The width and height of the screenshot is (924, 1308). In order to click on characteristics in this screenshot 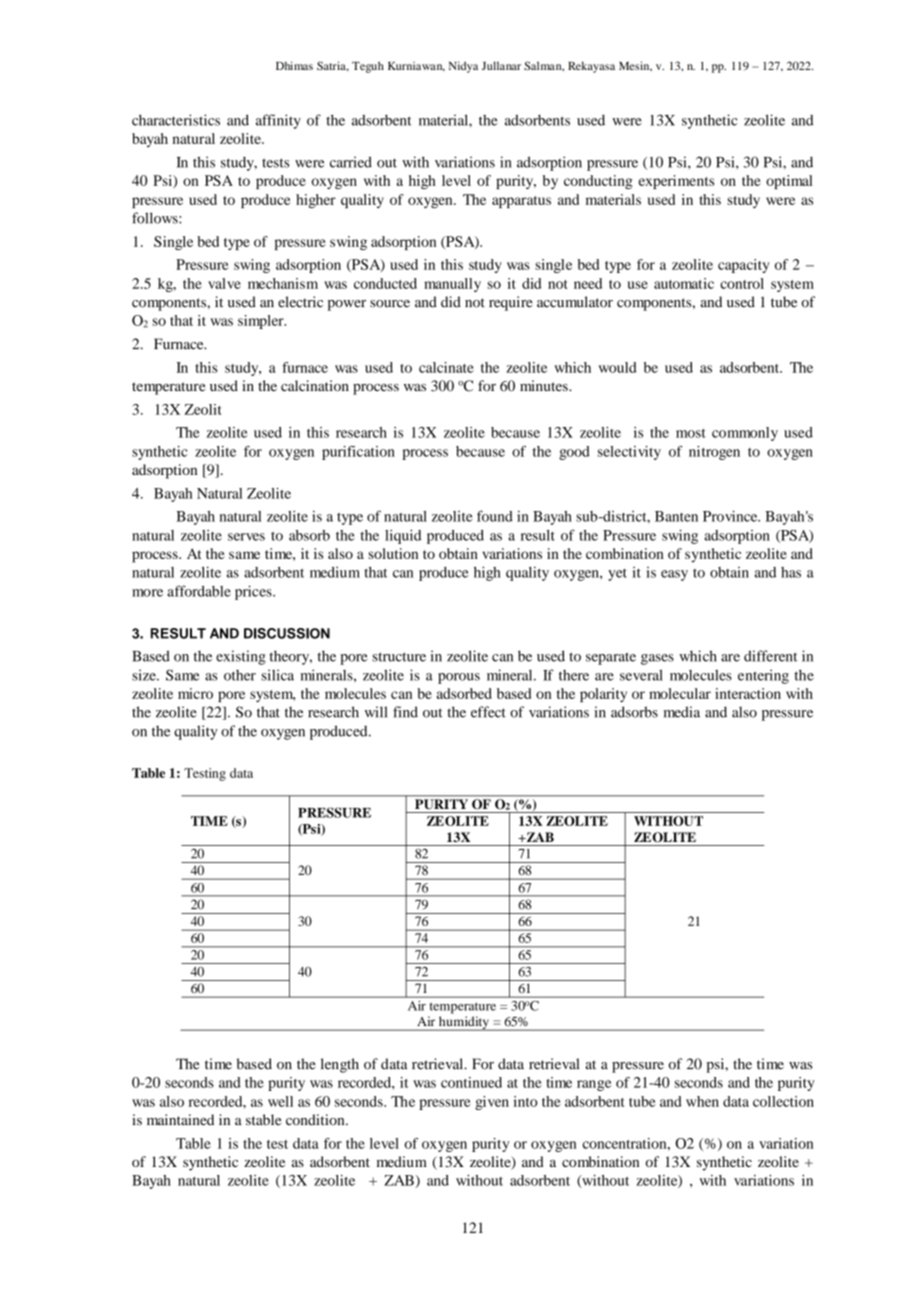, I will do `click(176, 120)`.
